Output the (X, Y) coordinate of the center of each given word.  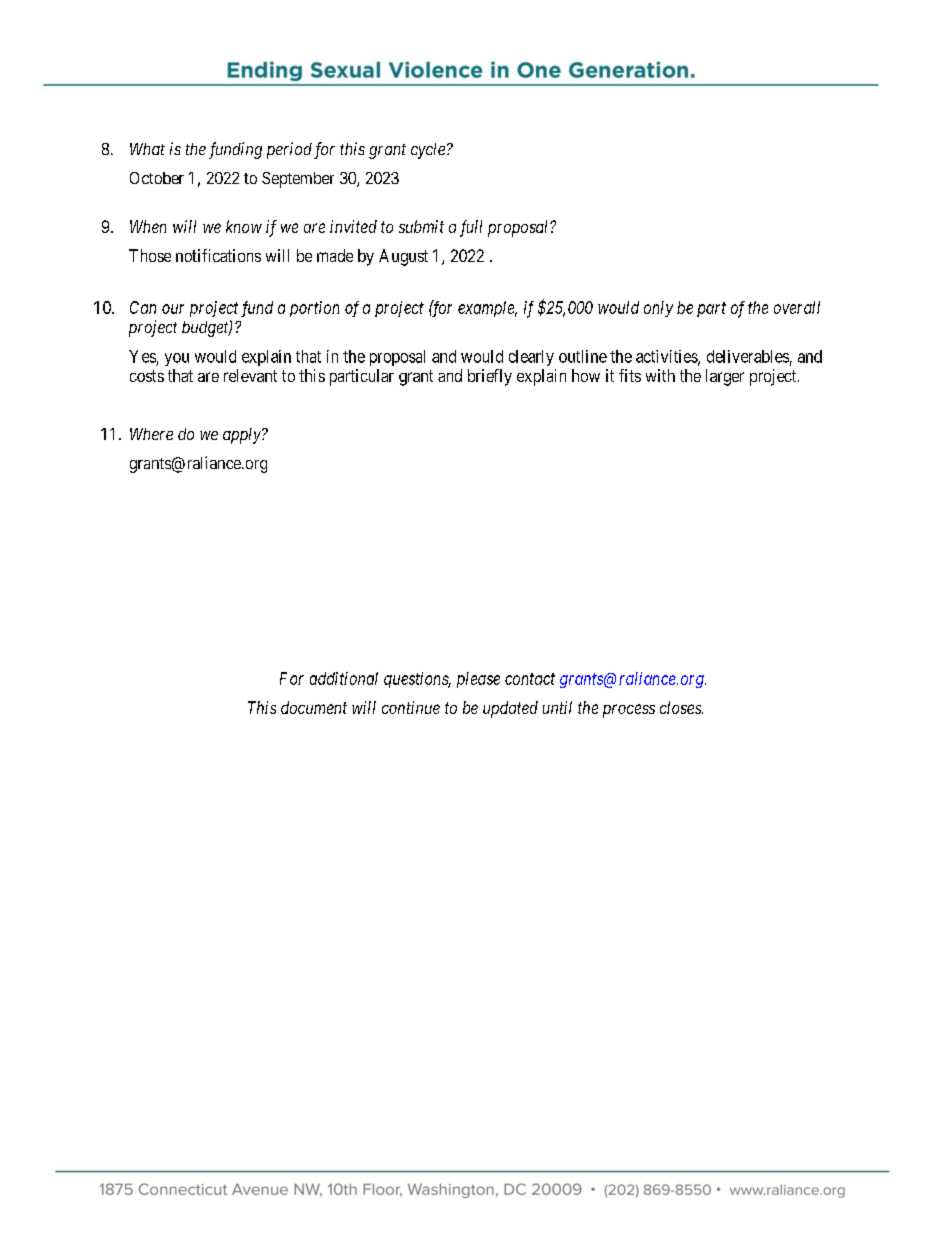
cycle (428, 151)
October (157, 178)
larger (725, 377)
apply (243, 436)
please (478, 680)
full (471, 228)
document (314, 707)
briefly (490, 377)
